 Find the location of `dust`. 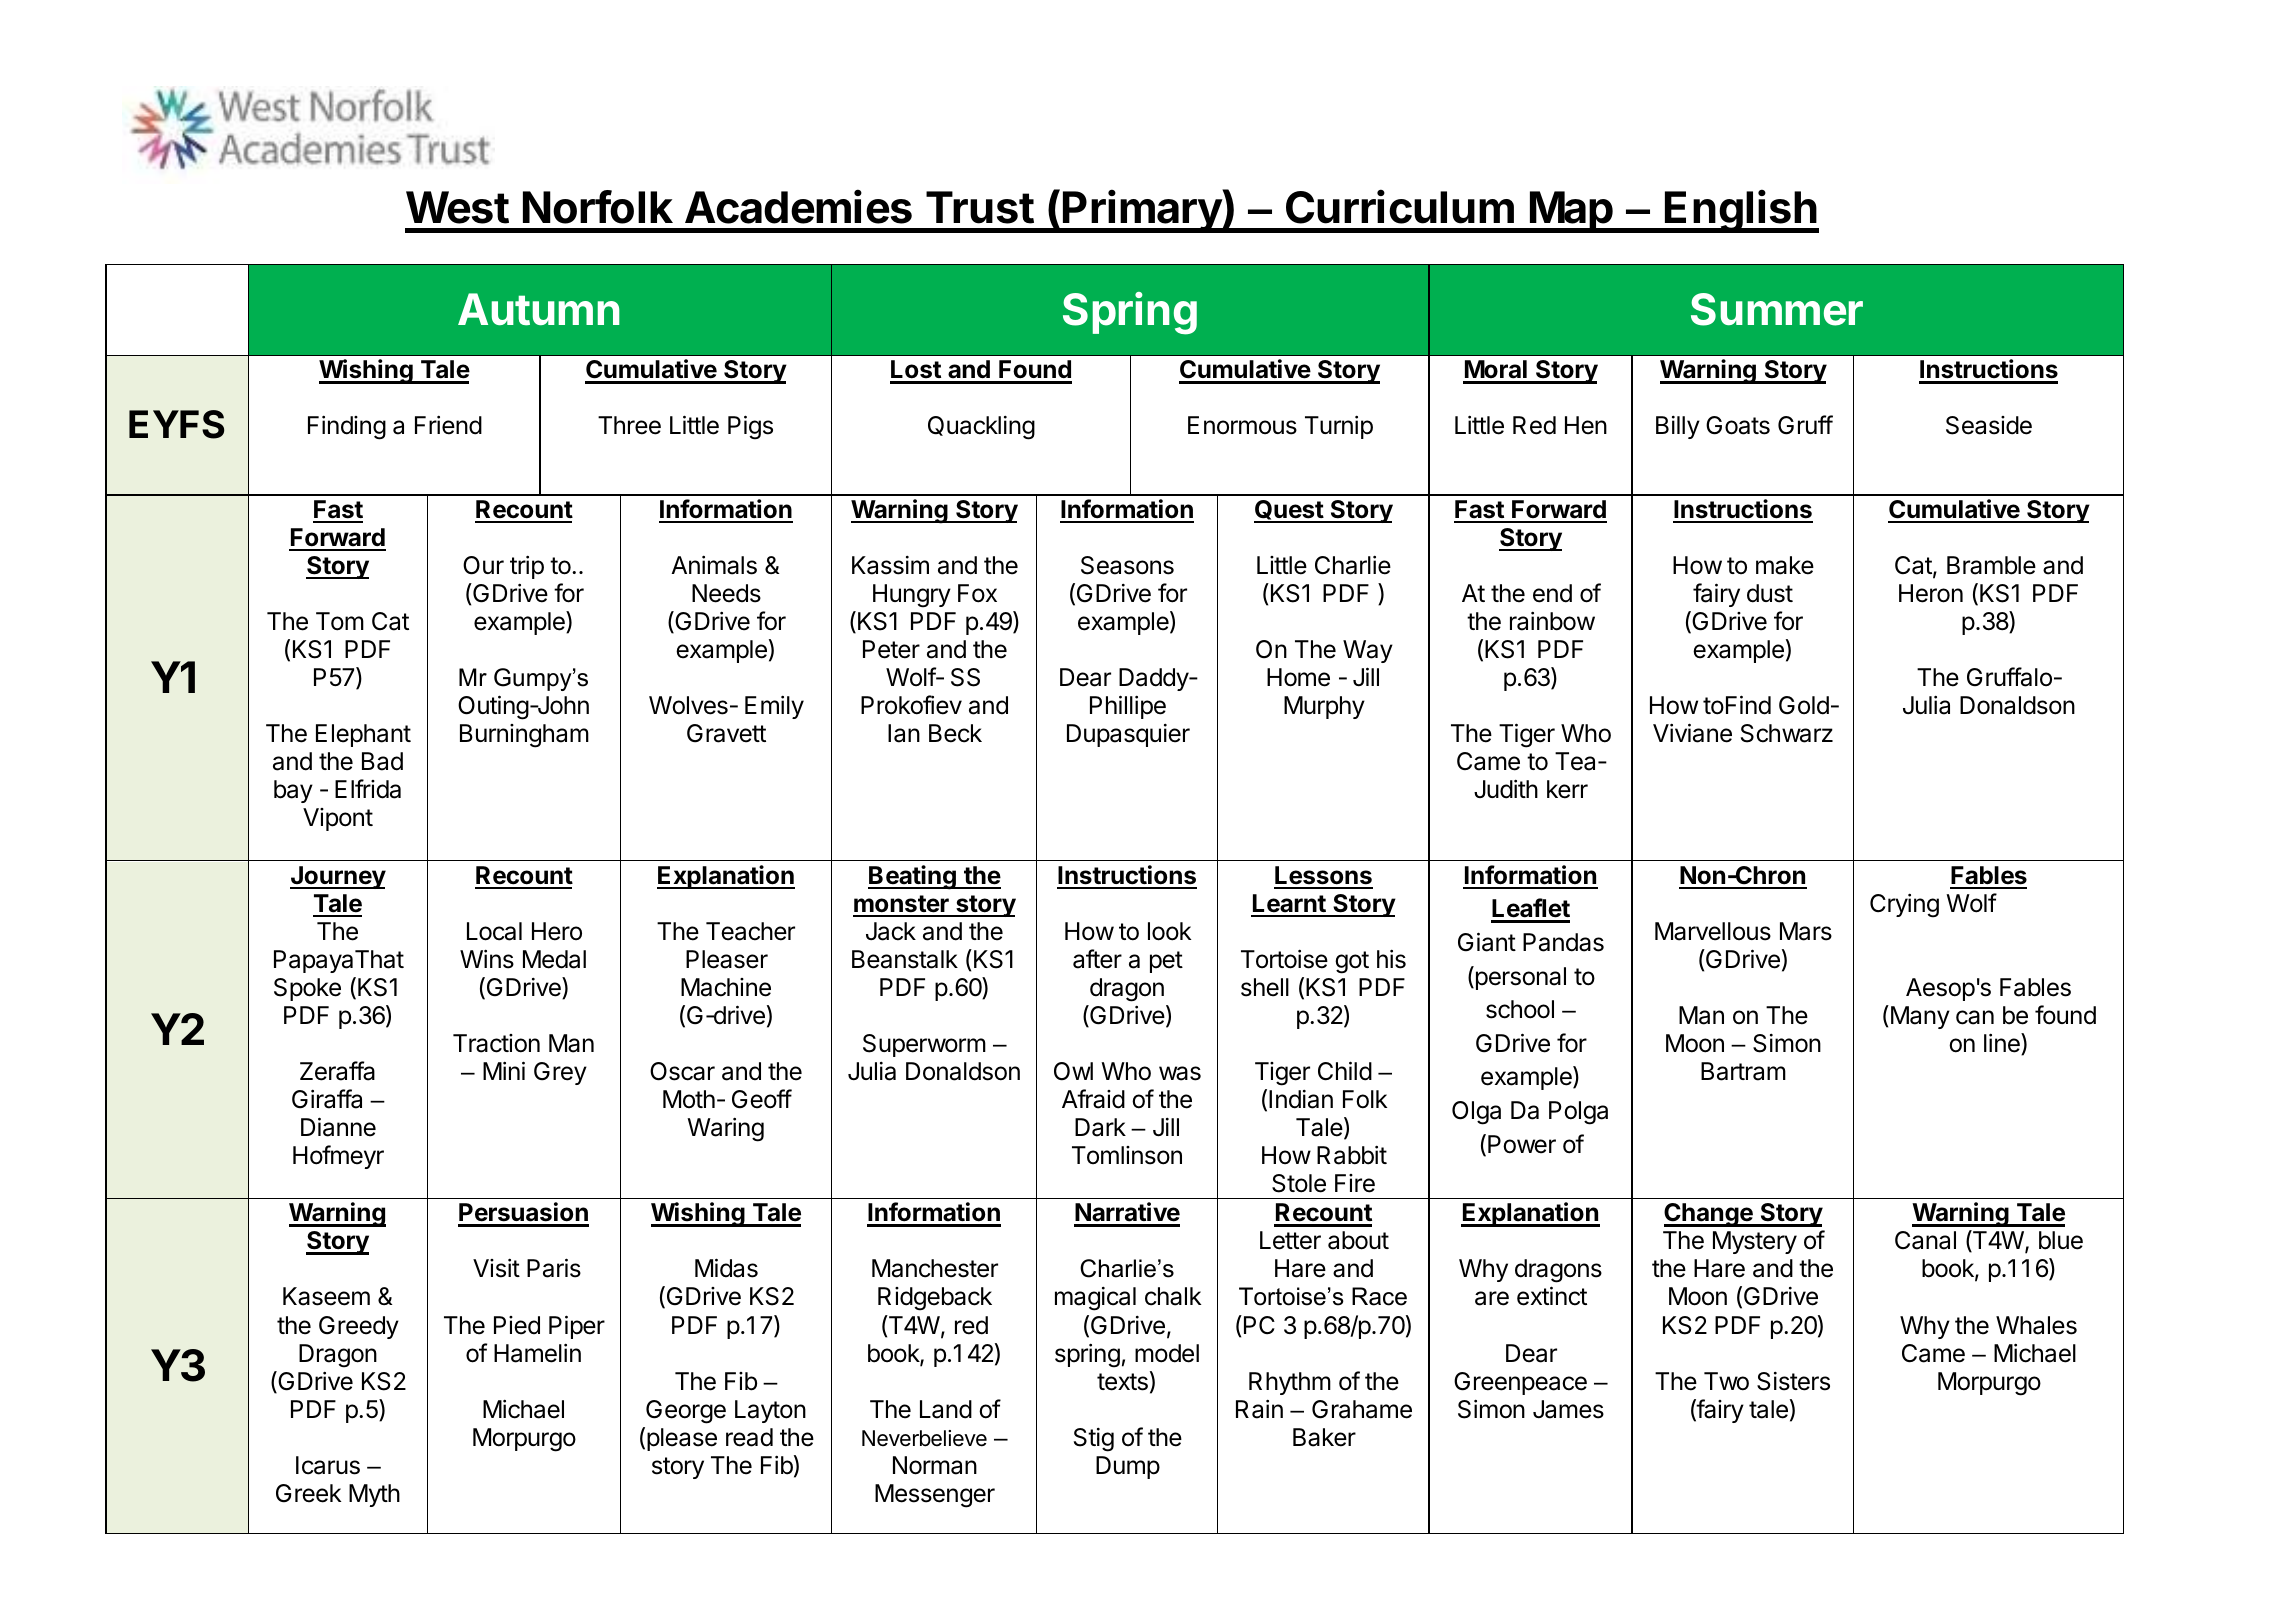

dust is located at coordinates (1770, 593).
